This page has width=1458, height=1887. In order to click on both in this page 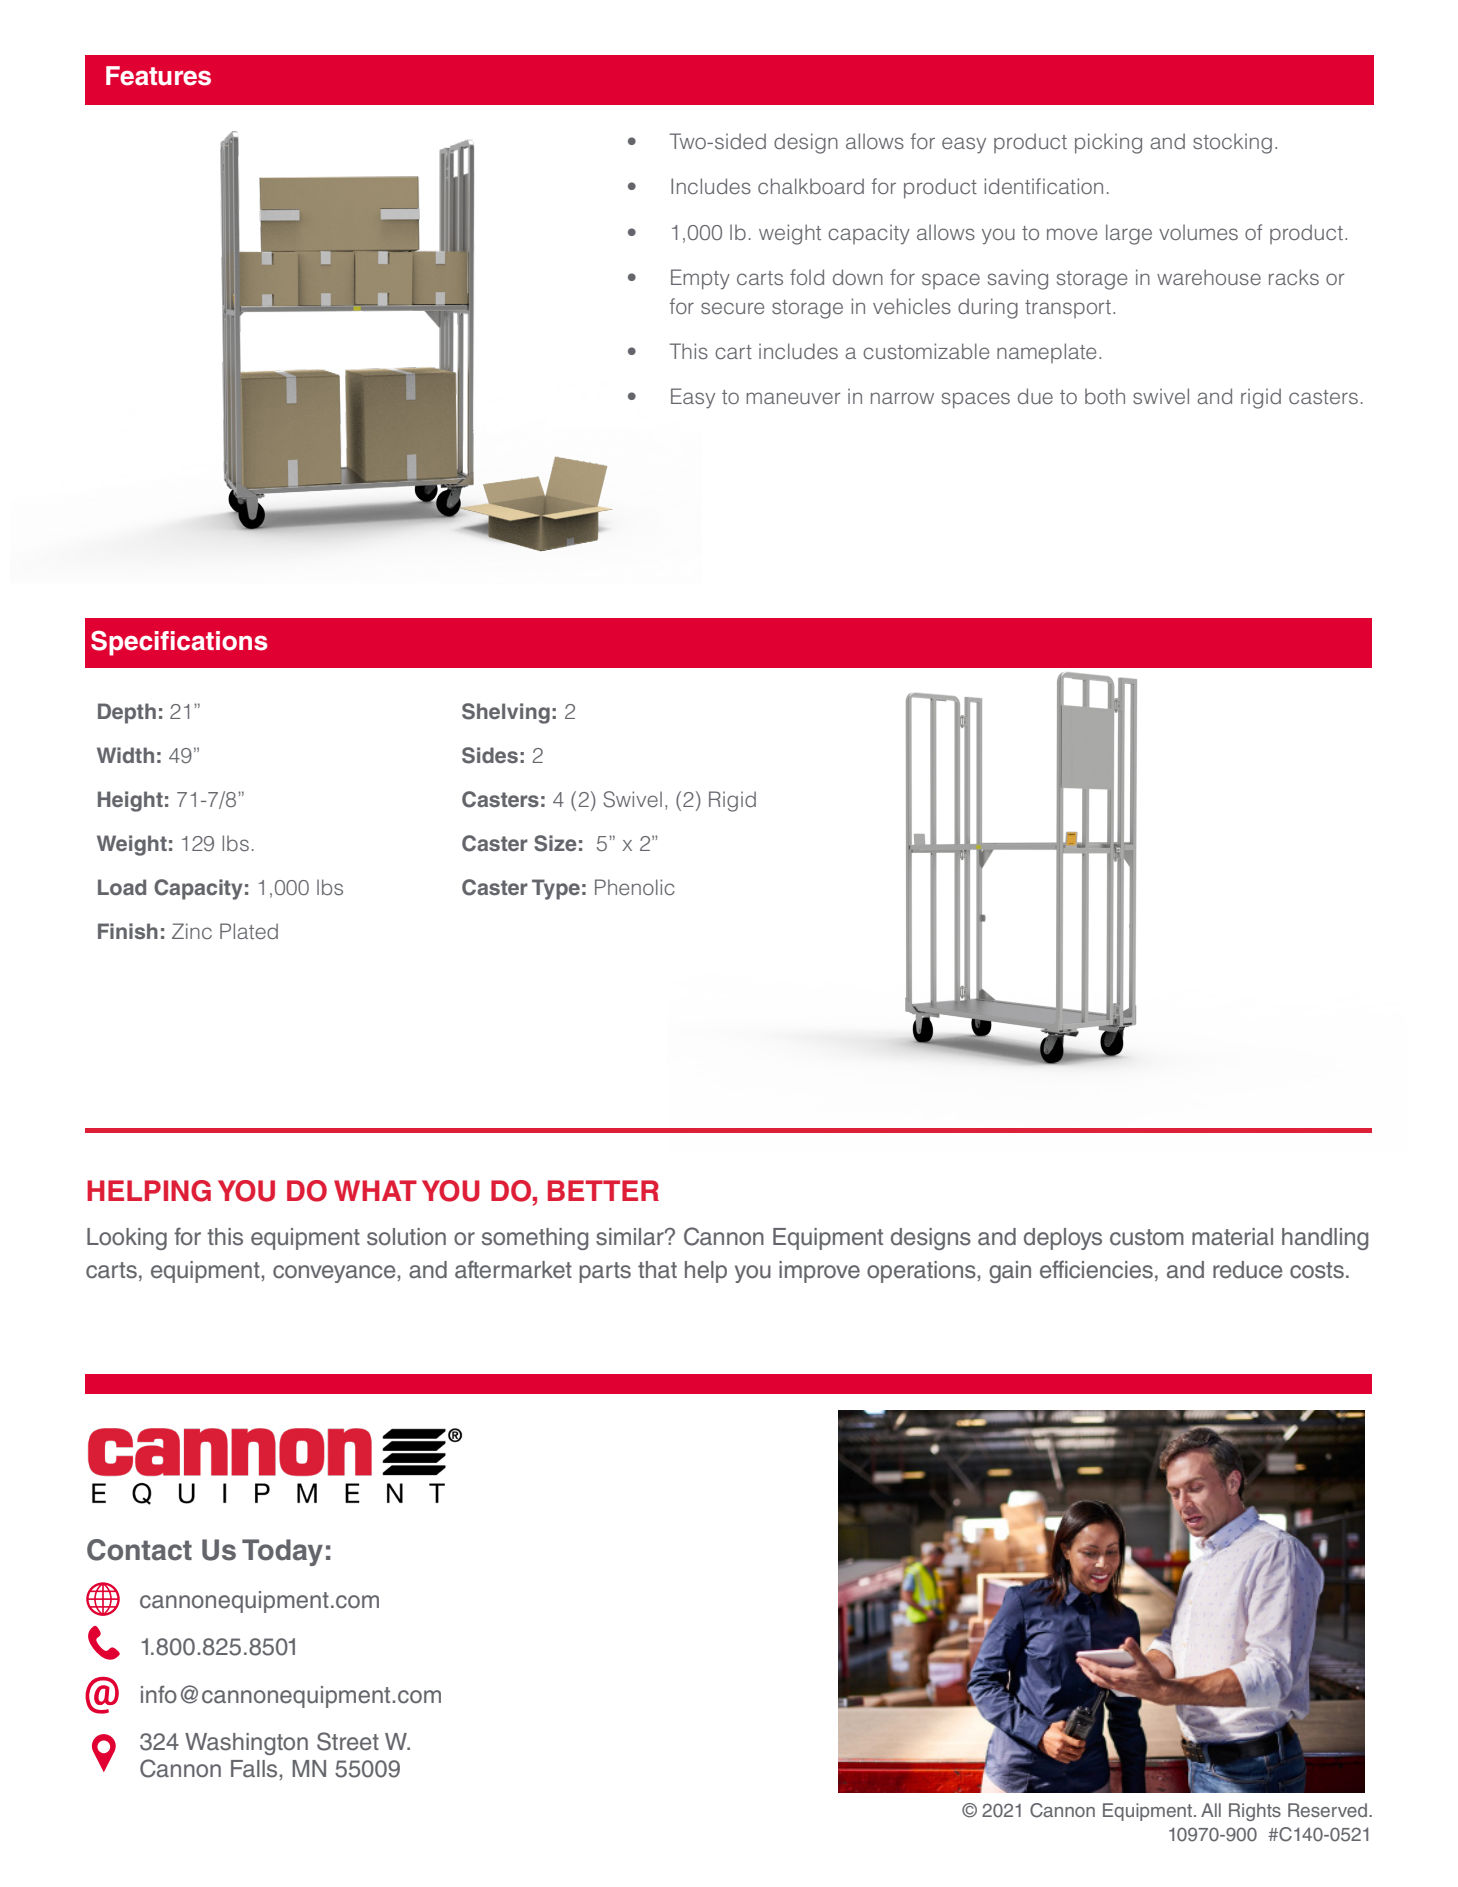, I will do `click(1105, 396)`.
